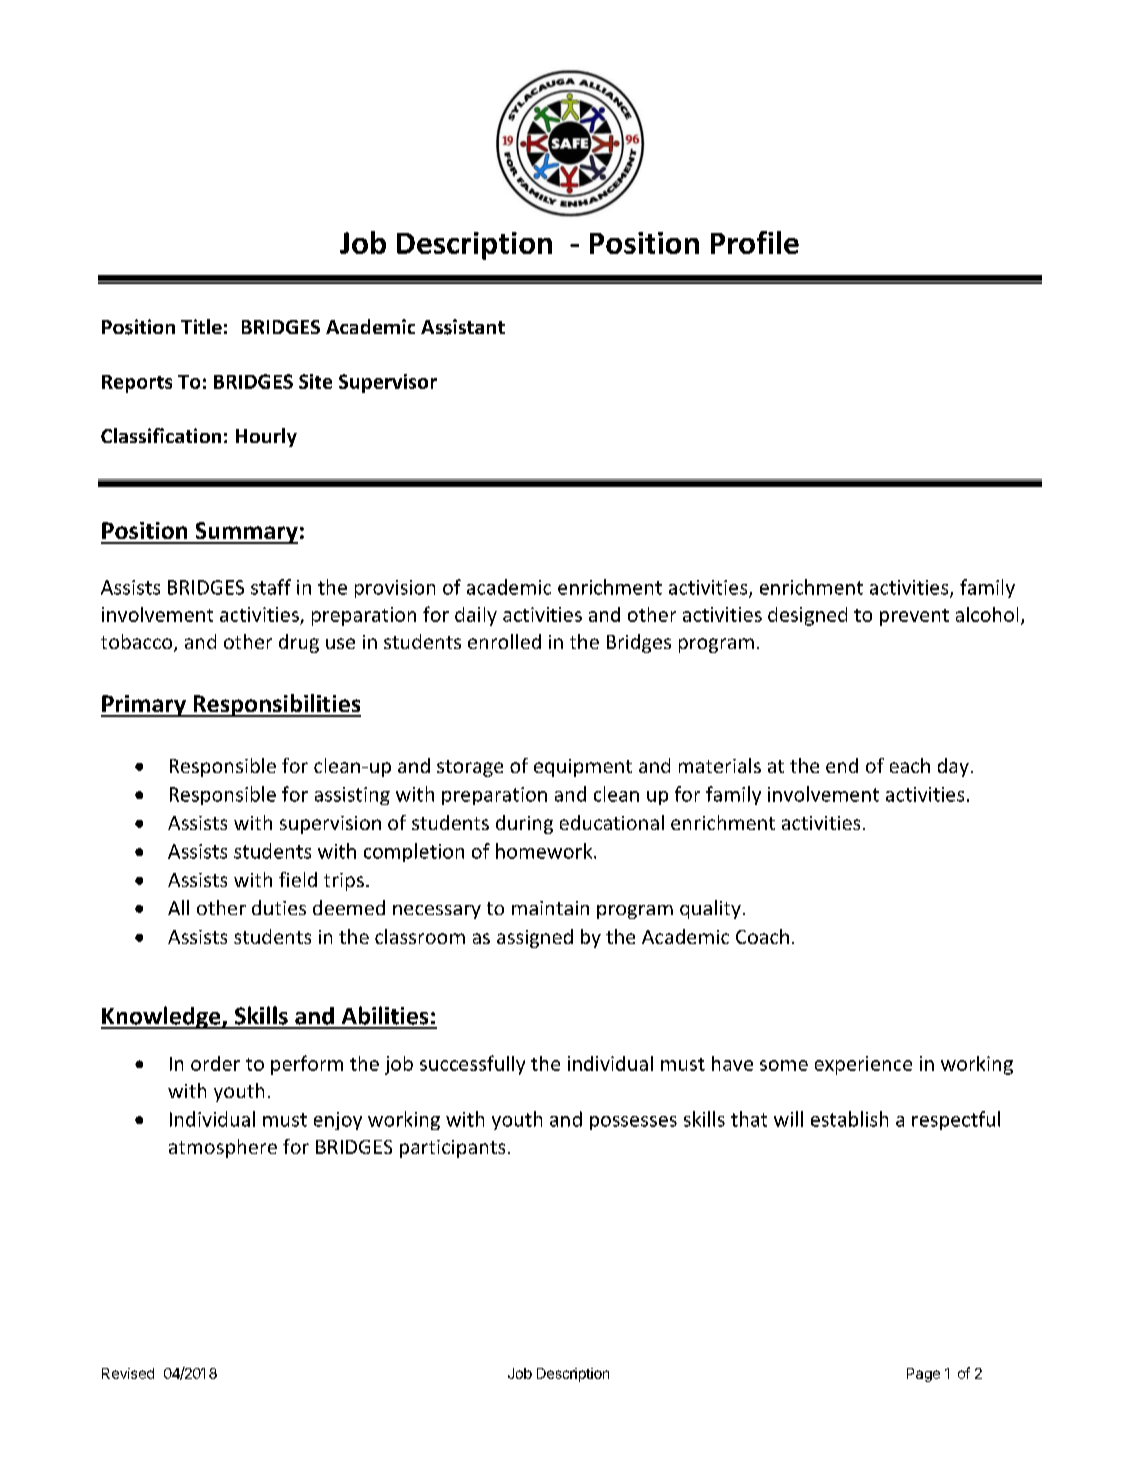  Describe the element at coordinates (476, 616) in the image. I see `daily` at that location.
